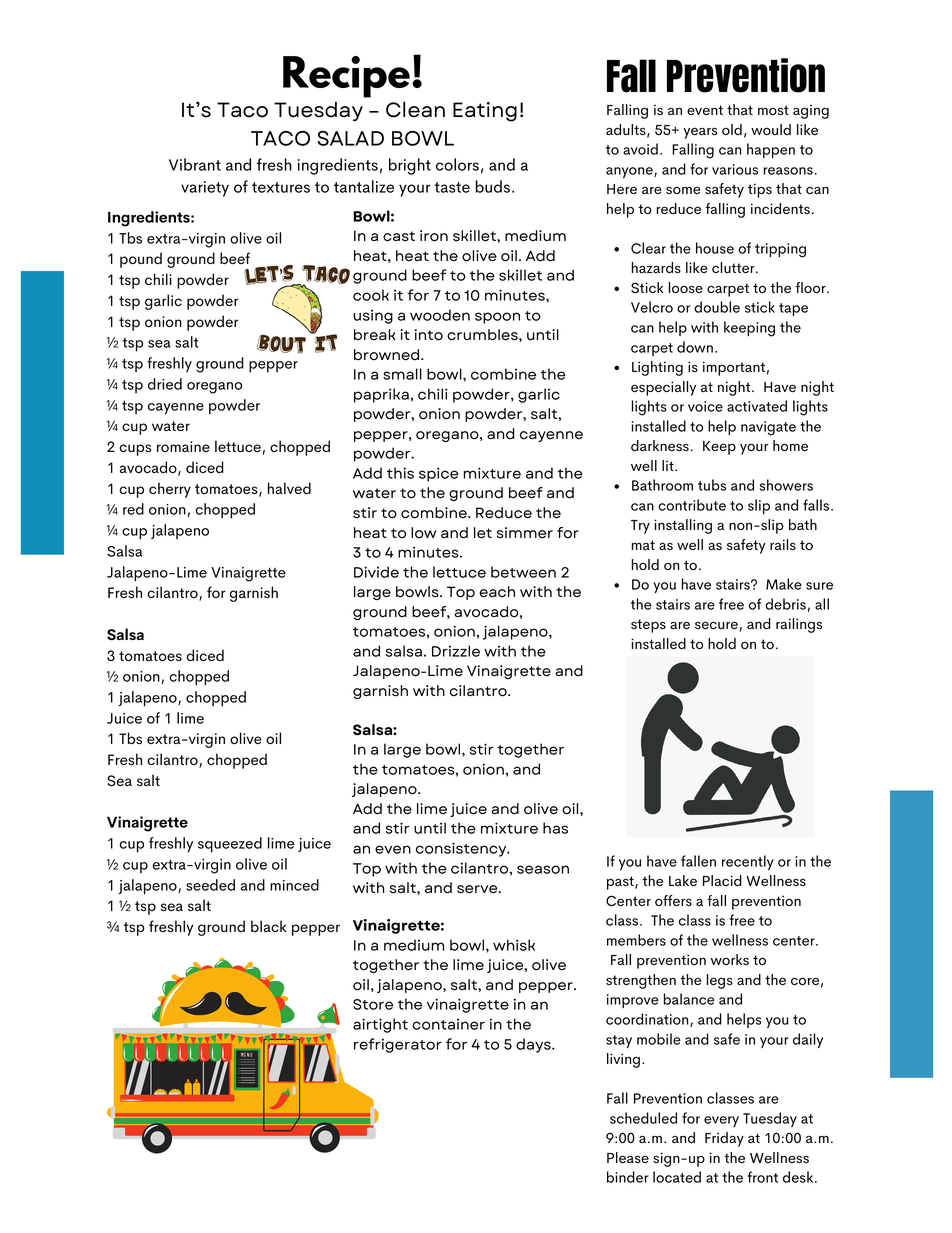 This image has width=952, height=1233. I want to click on Eating, so click(485, 112).
